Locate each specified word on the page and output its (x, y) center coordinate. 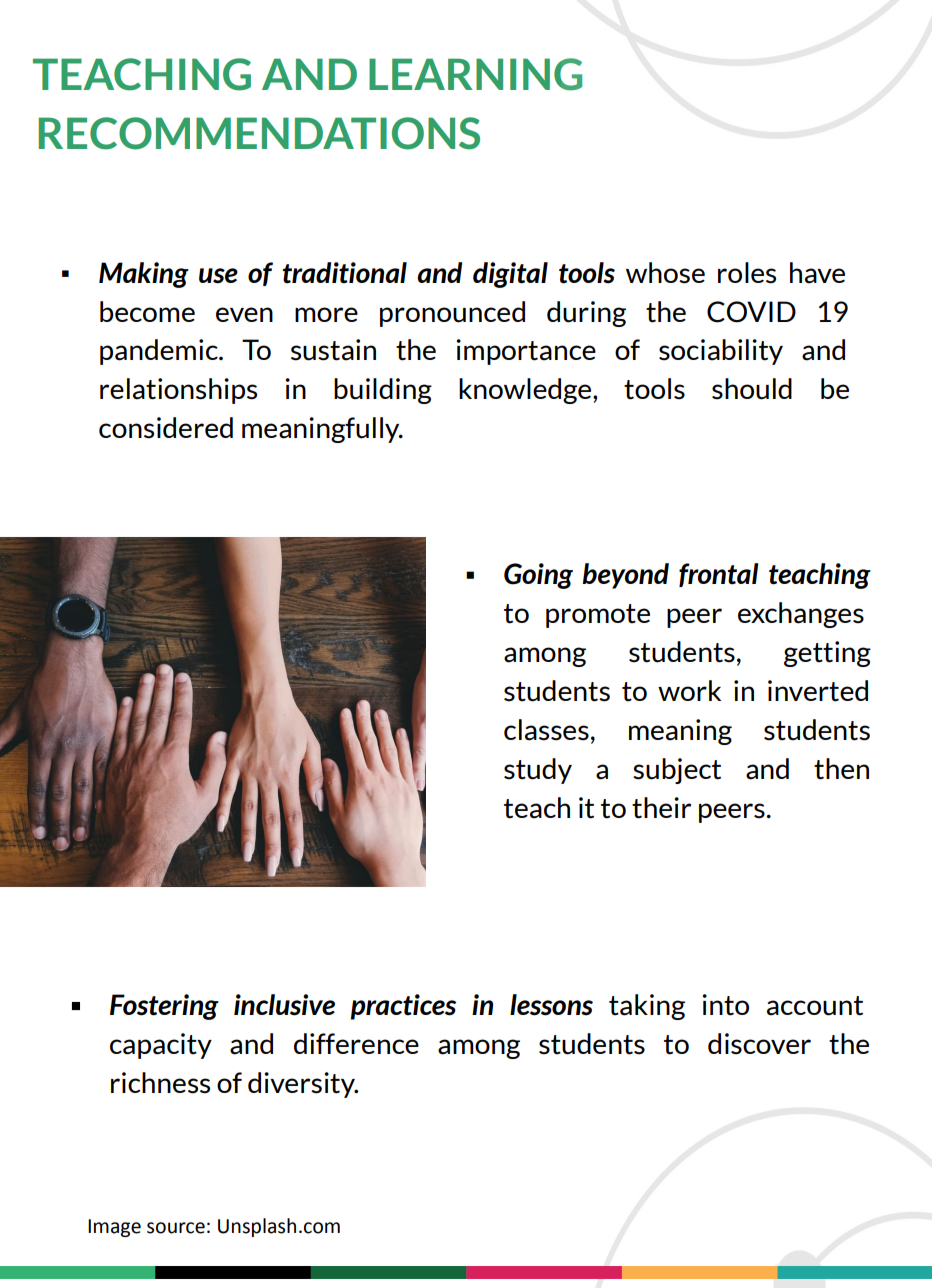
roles (747, 273)
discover (759, 1044)
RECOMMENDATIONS (259, 133)
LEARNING (475, 74)
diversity (302, 1085)
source (176, 1228)
